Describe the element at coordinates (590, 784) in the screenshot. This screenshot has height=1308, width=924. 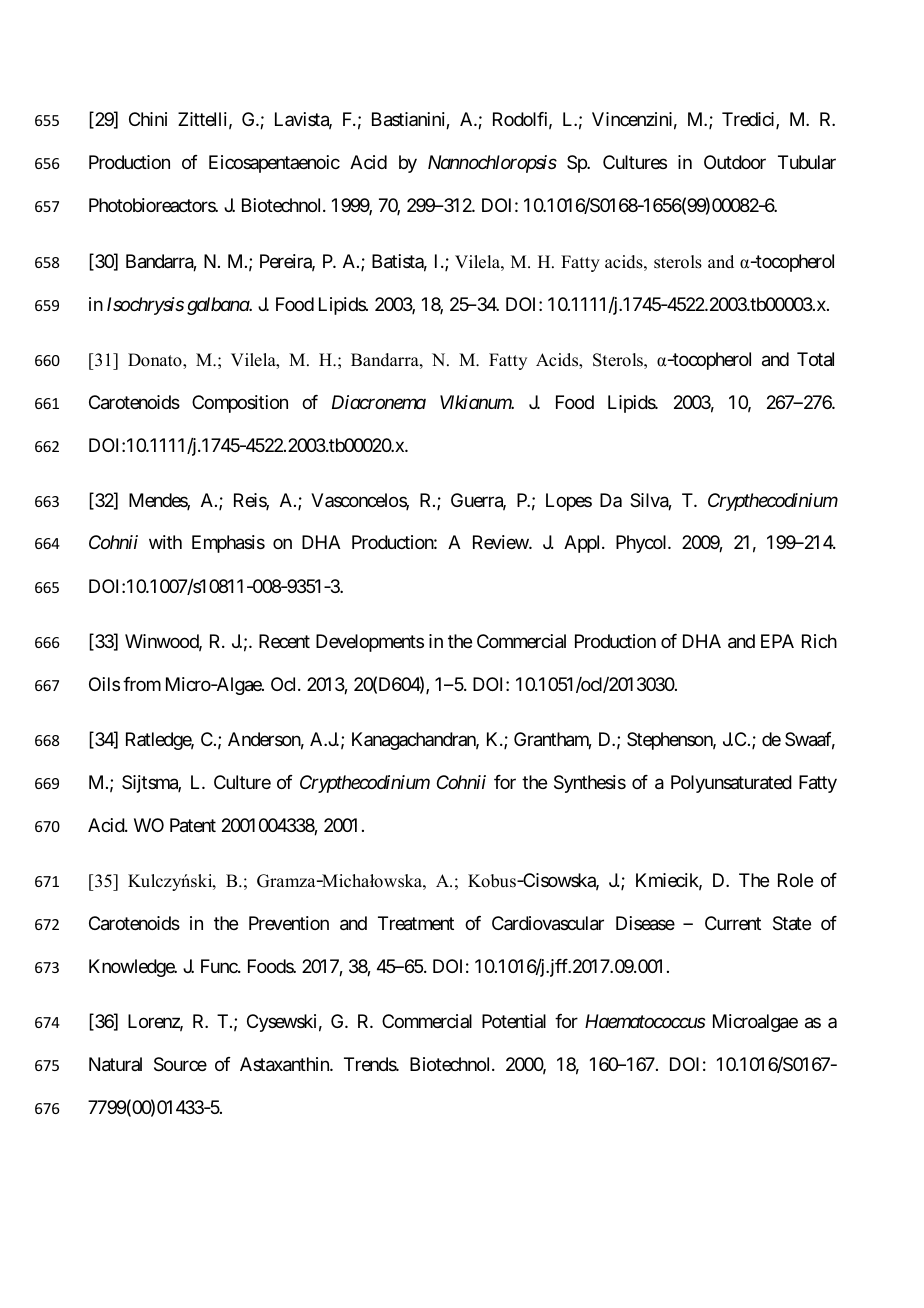
I see `Synthesis` at that location.
